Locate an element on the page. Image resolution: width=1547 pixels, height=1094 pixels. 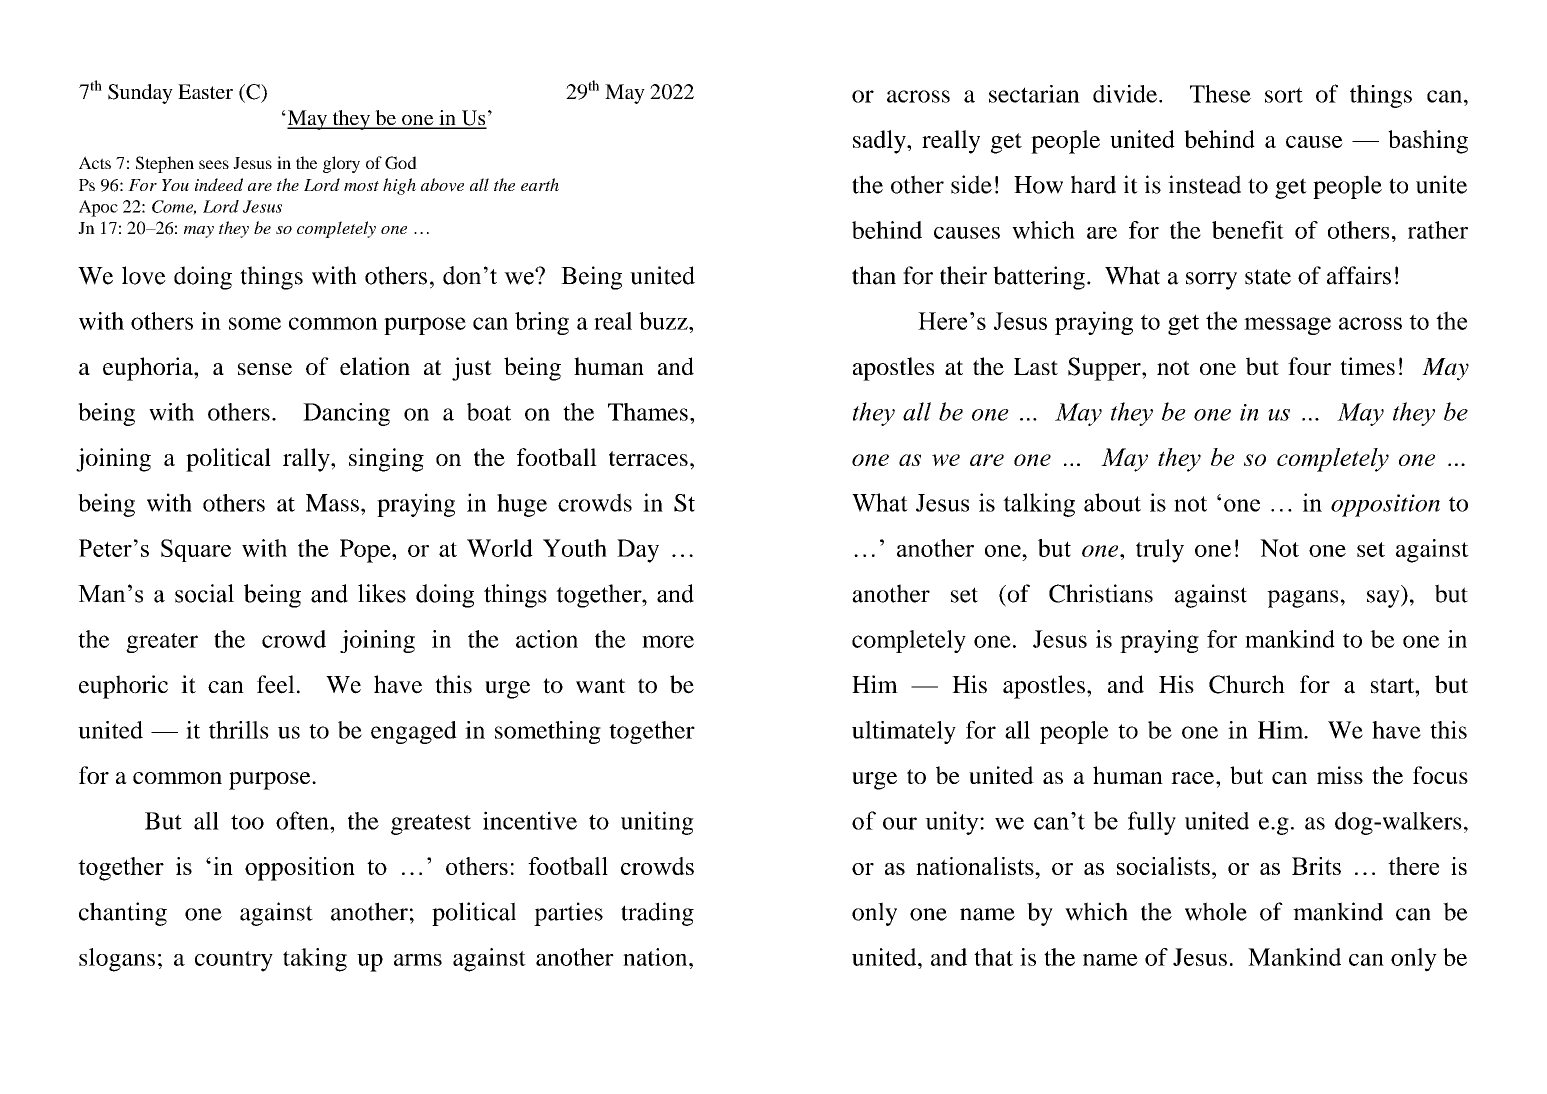
Youth is located at coordinates (575, 548).
